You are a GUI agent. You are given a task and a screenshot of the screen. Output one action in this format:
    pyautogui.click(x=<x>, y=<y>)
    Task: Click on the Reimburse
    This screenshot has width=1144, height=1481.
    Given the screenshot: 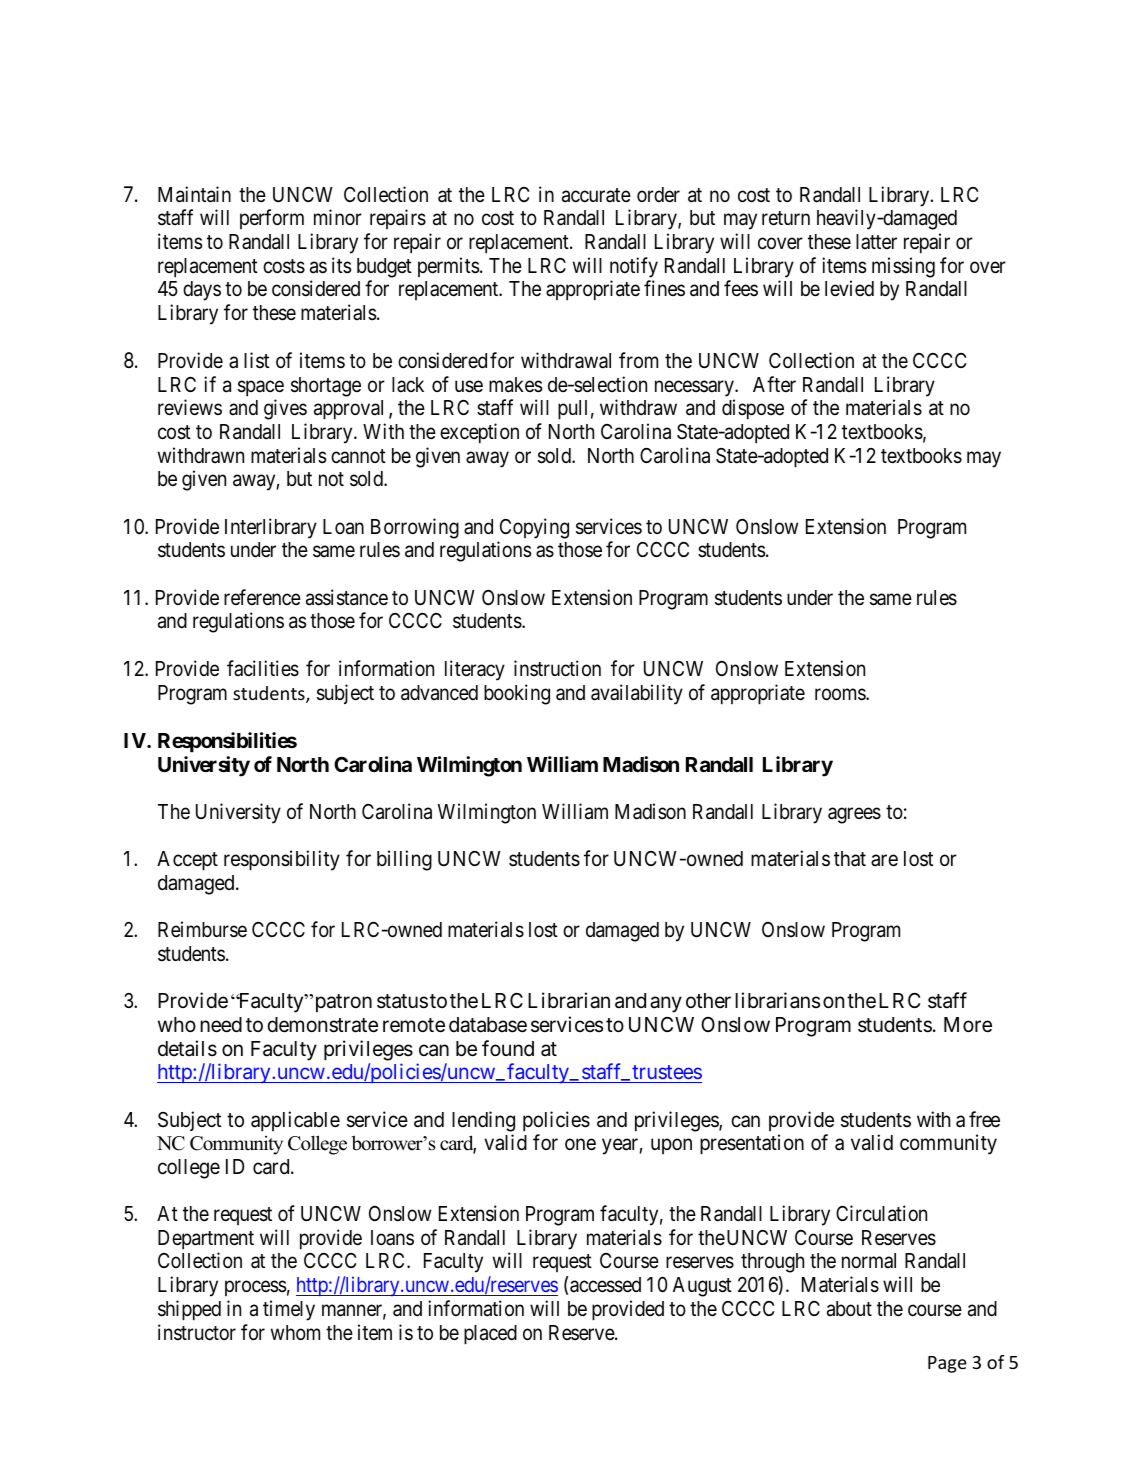 What is the action you would take?
    pyautogui.click(x=202, y=929)
